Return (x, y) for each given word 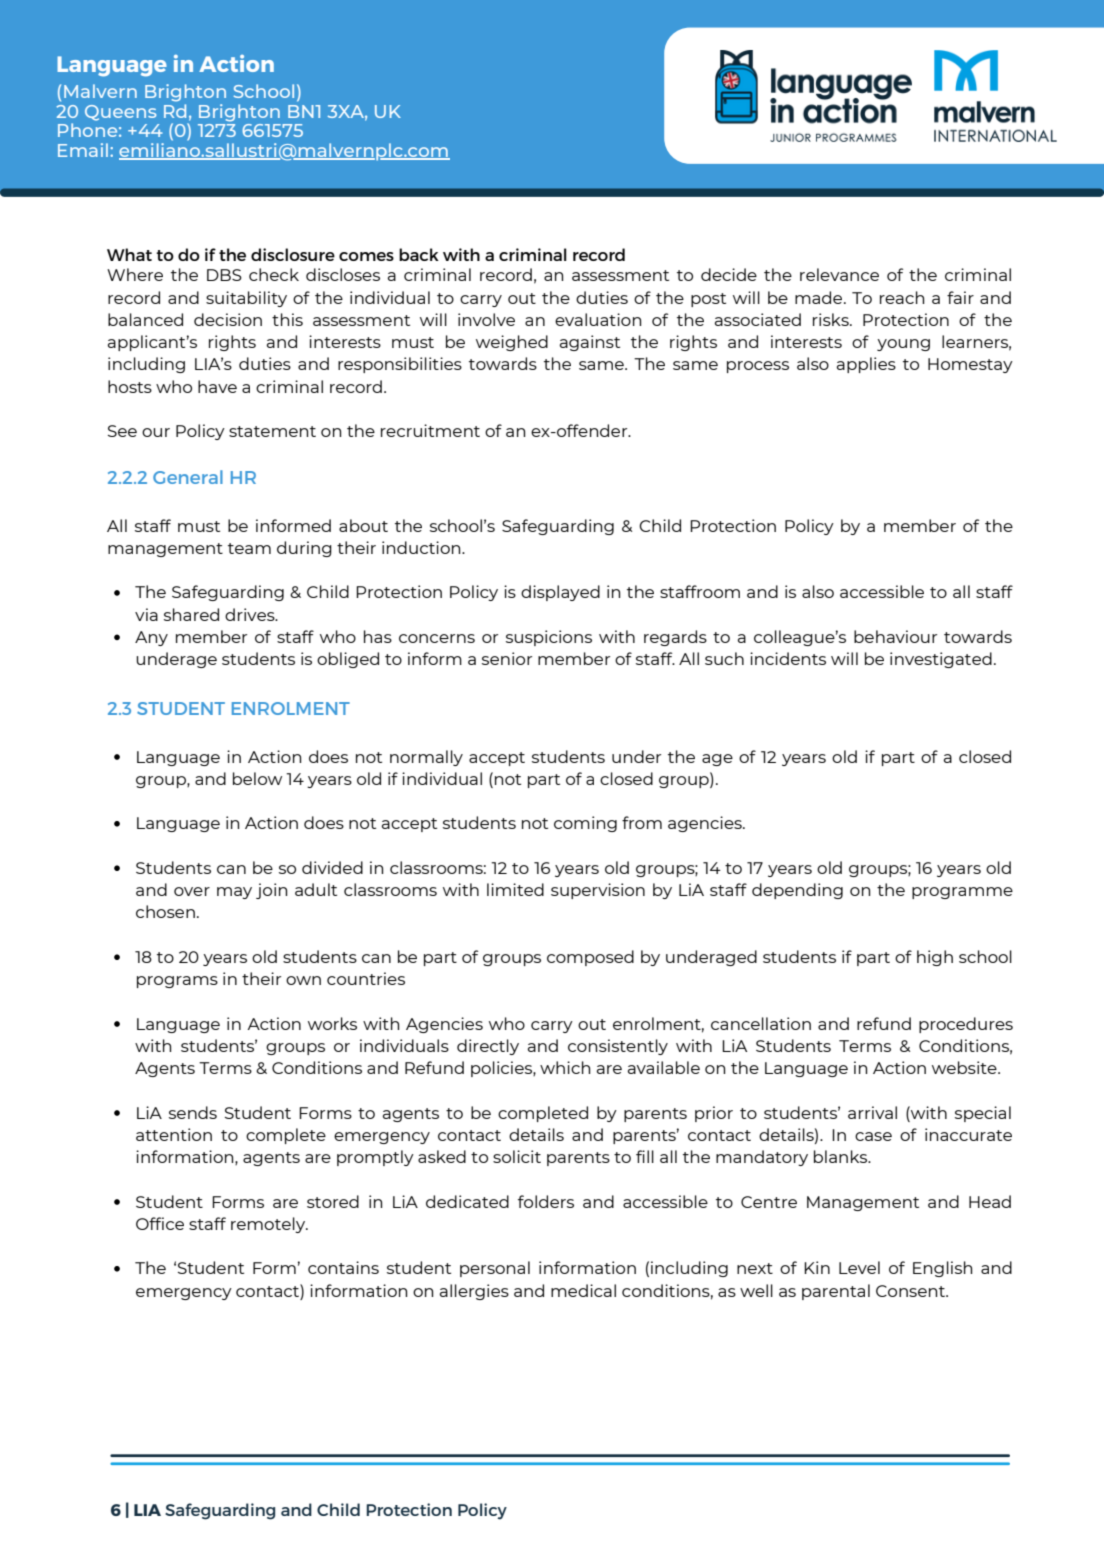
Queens (120, 113)
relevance (839, 274)
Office (160, 1223)
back (419, 254)
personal (495, 1269)
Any (151, 638)
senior (507, 658)
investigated (941, 660)
